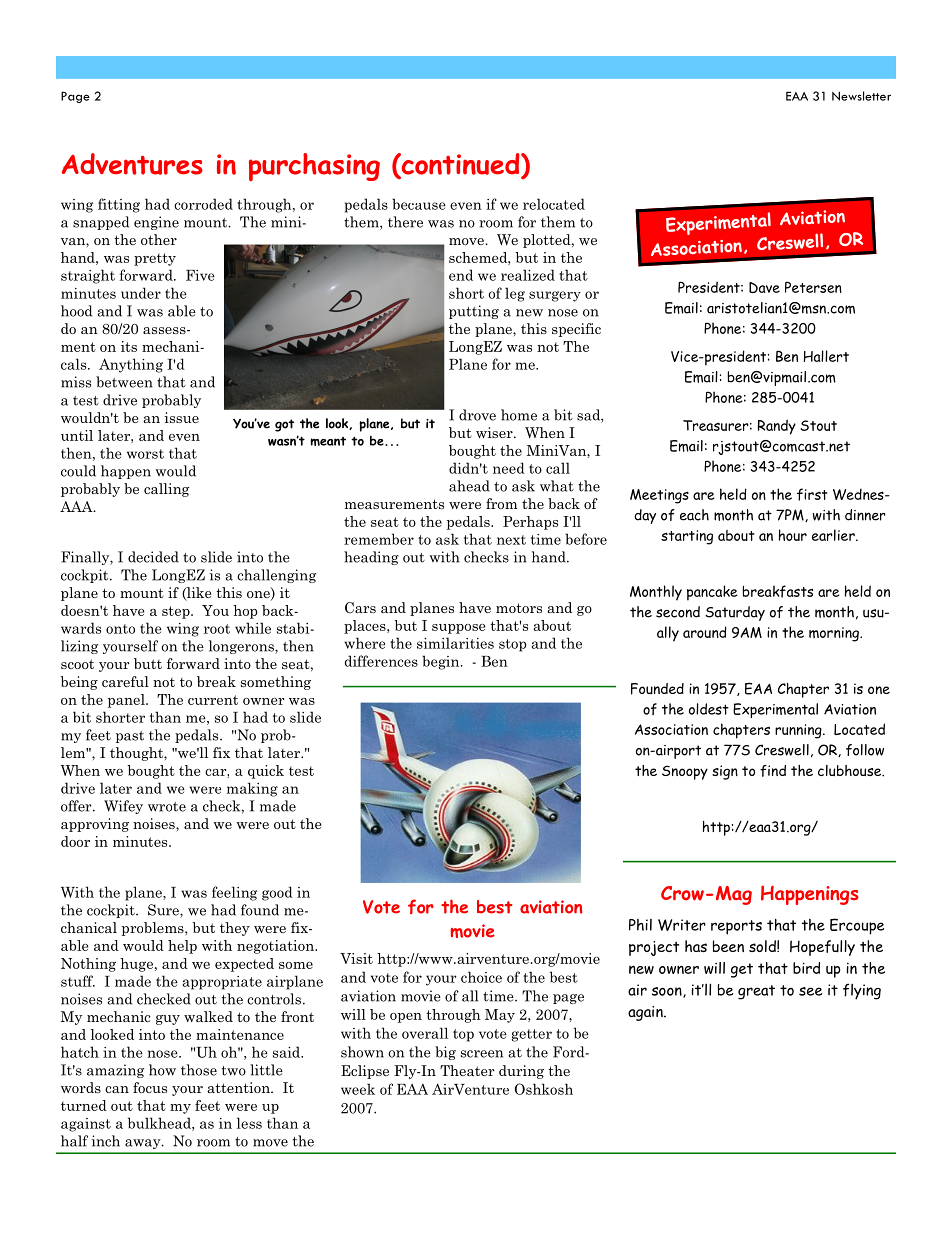 The height and width of the screenshot is (1233, 952). What do you see at coordinates (756, 992) in the screenshot?
I see `great` at bounding box center [756, 992].
